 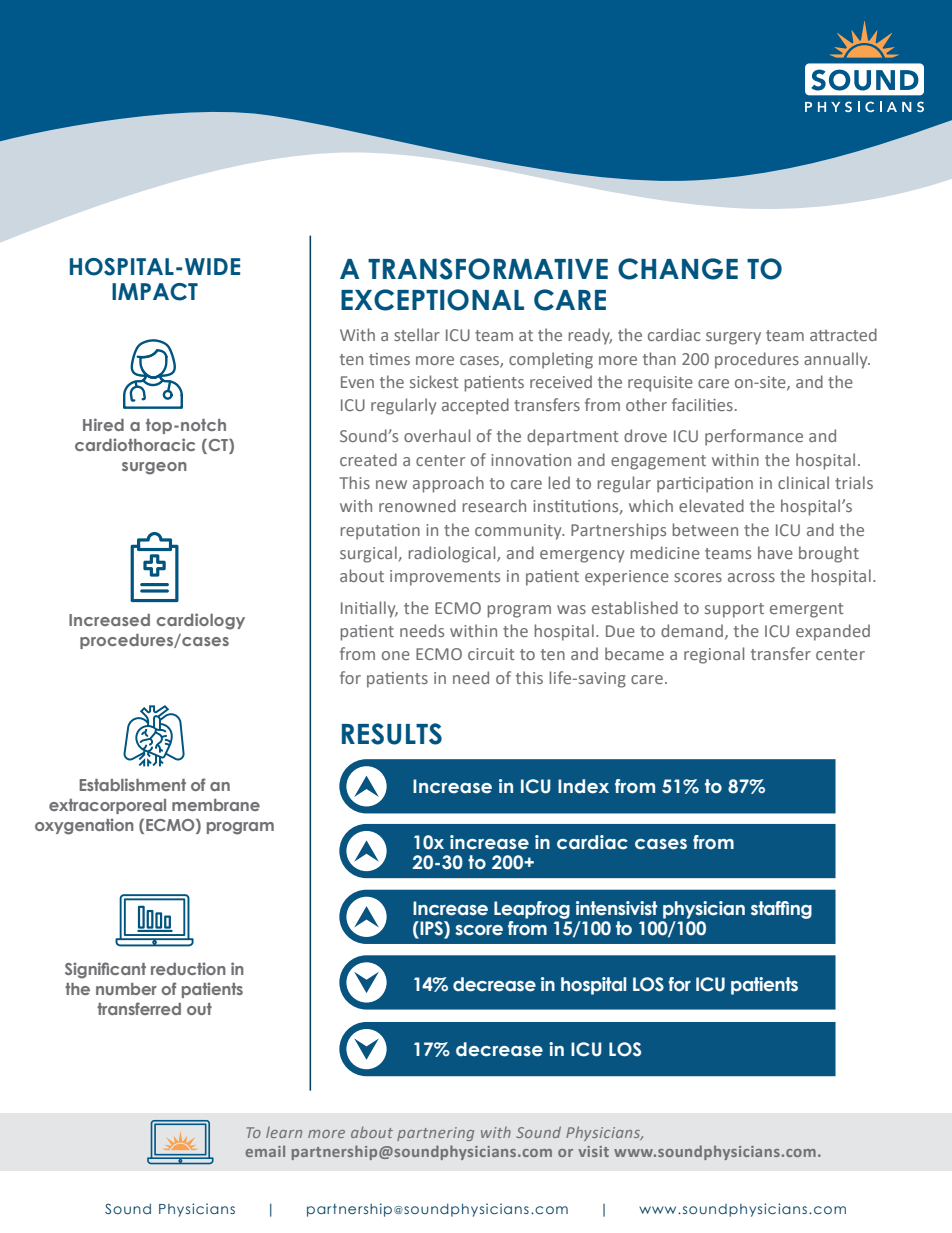 What do you see at coordinates (188, 968) in the screenshot?
I see `reduction` at bounding box center [188, 968].
